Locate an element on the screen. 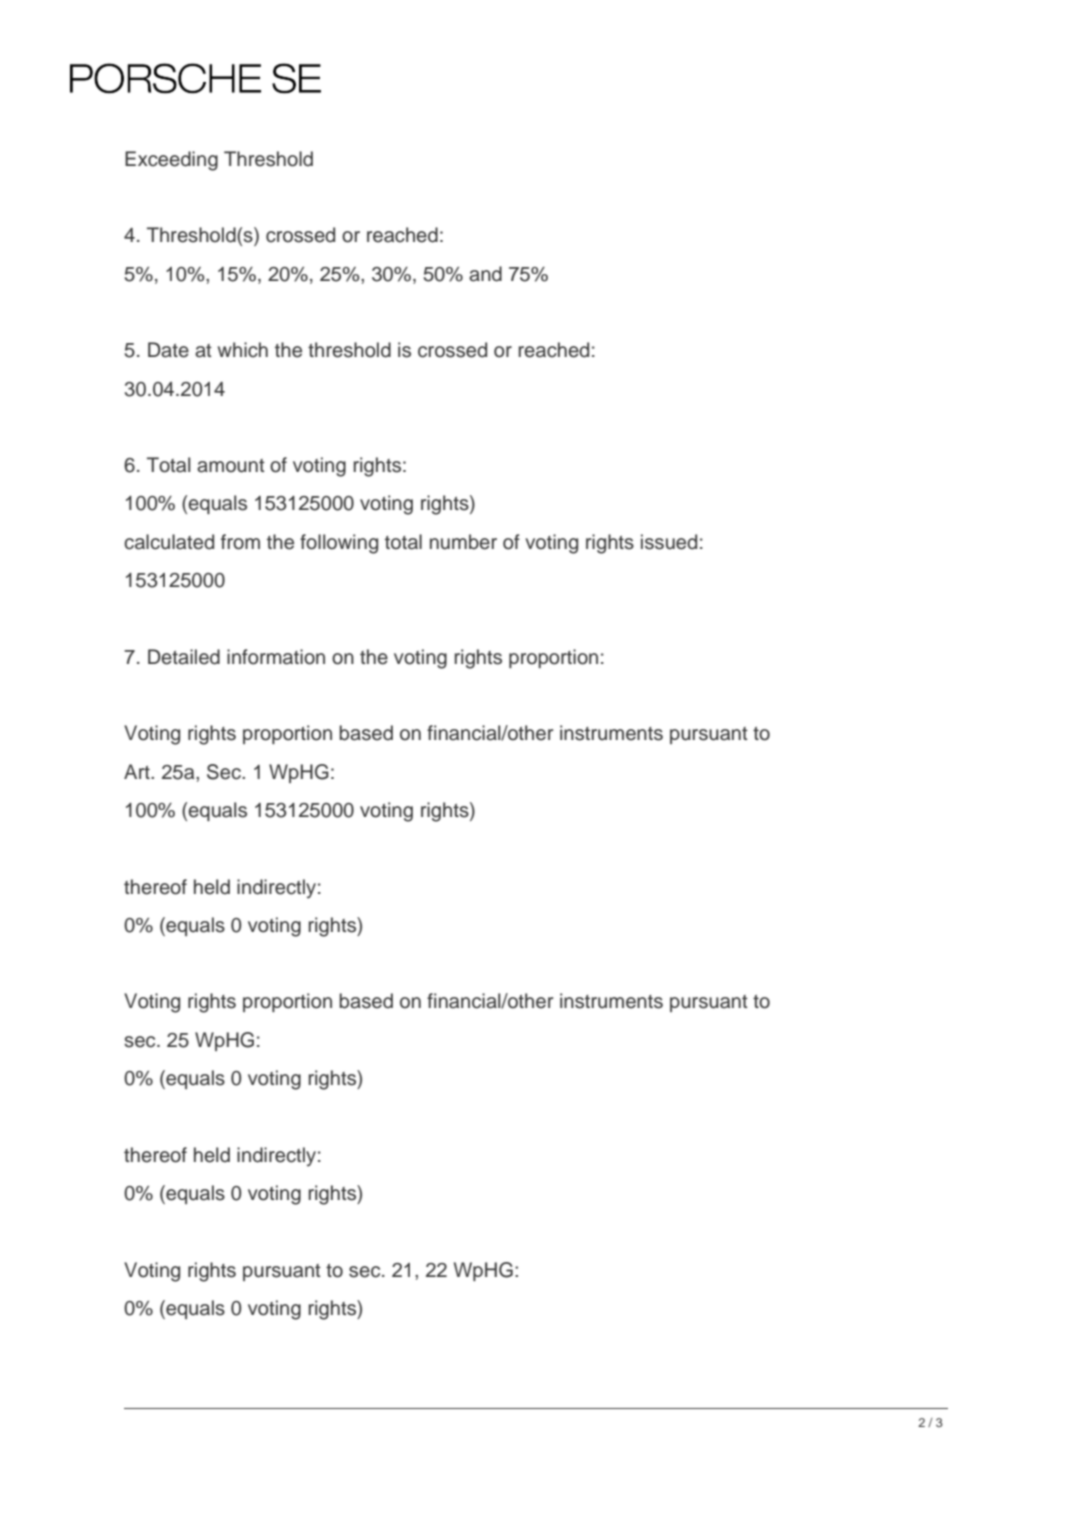 This screenshot has height=1517, width=1072. number is located at coordinates (463, 542).
